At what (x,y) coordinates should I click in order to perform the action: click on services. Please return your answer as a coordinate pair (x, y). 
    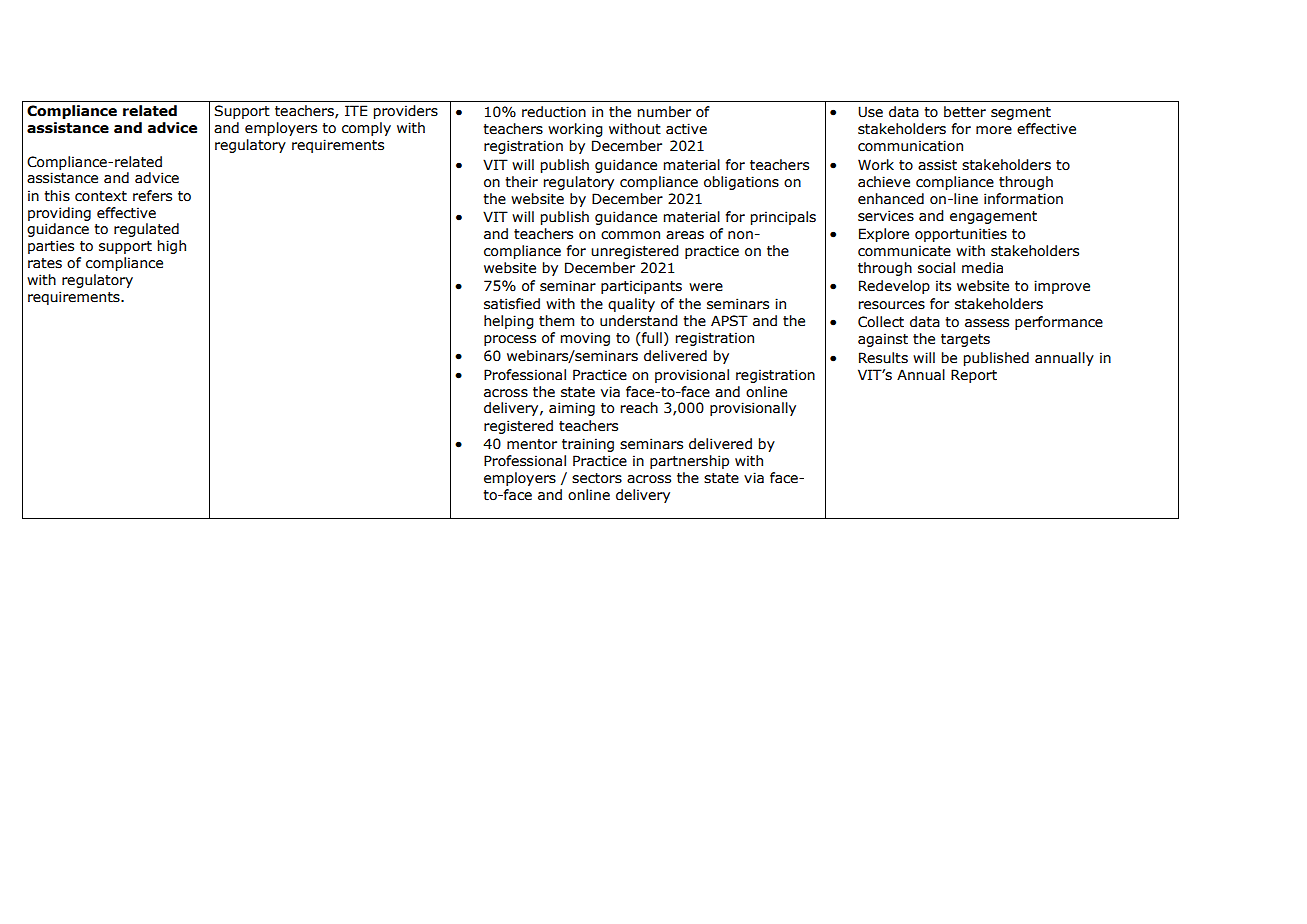
    Looking at the image, I should click on (886, 216).
